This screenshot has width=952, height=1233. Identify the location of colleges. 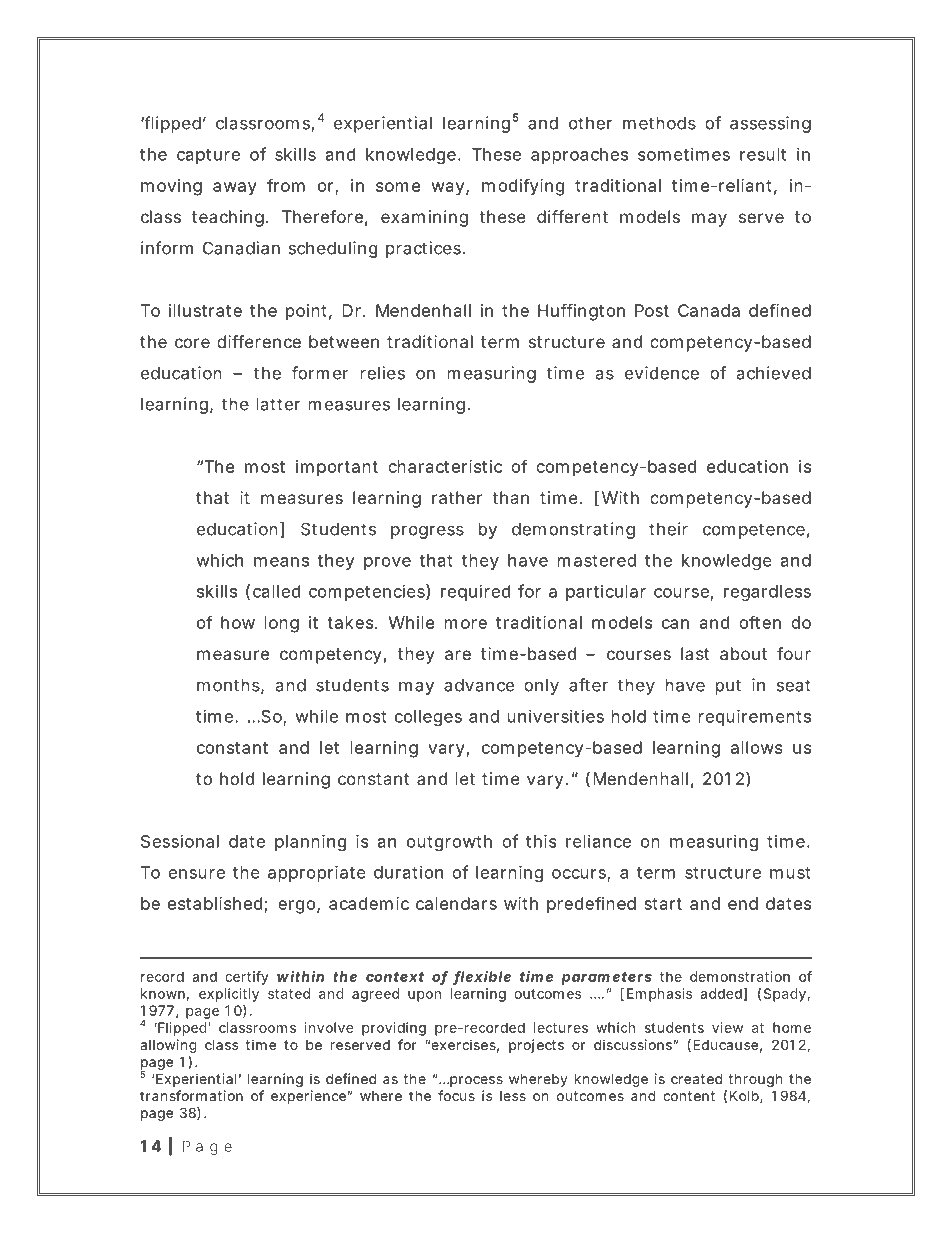
(428, 718).
